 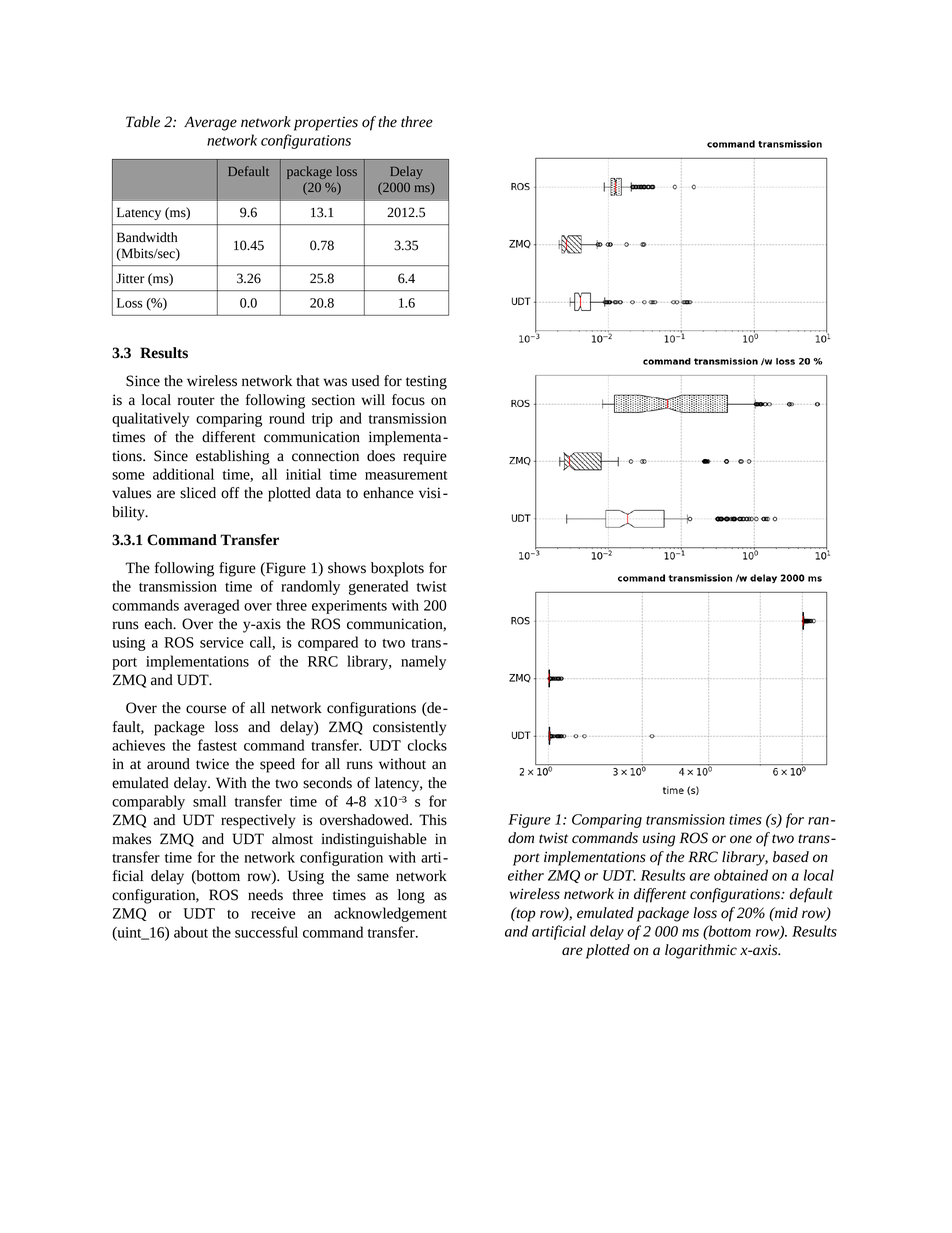 I want to click on sliced, so click(x=198, y=493).
